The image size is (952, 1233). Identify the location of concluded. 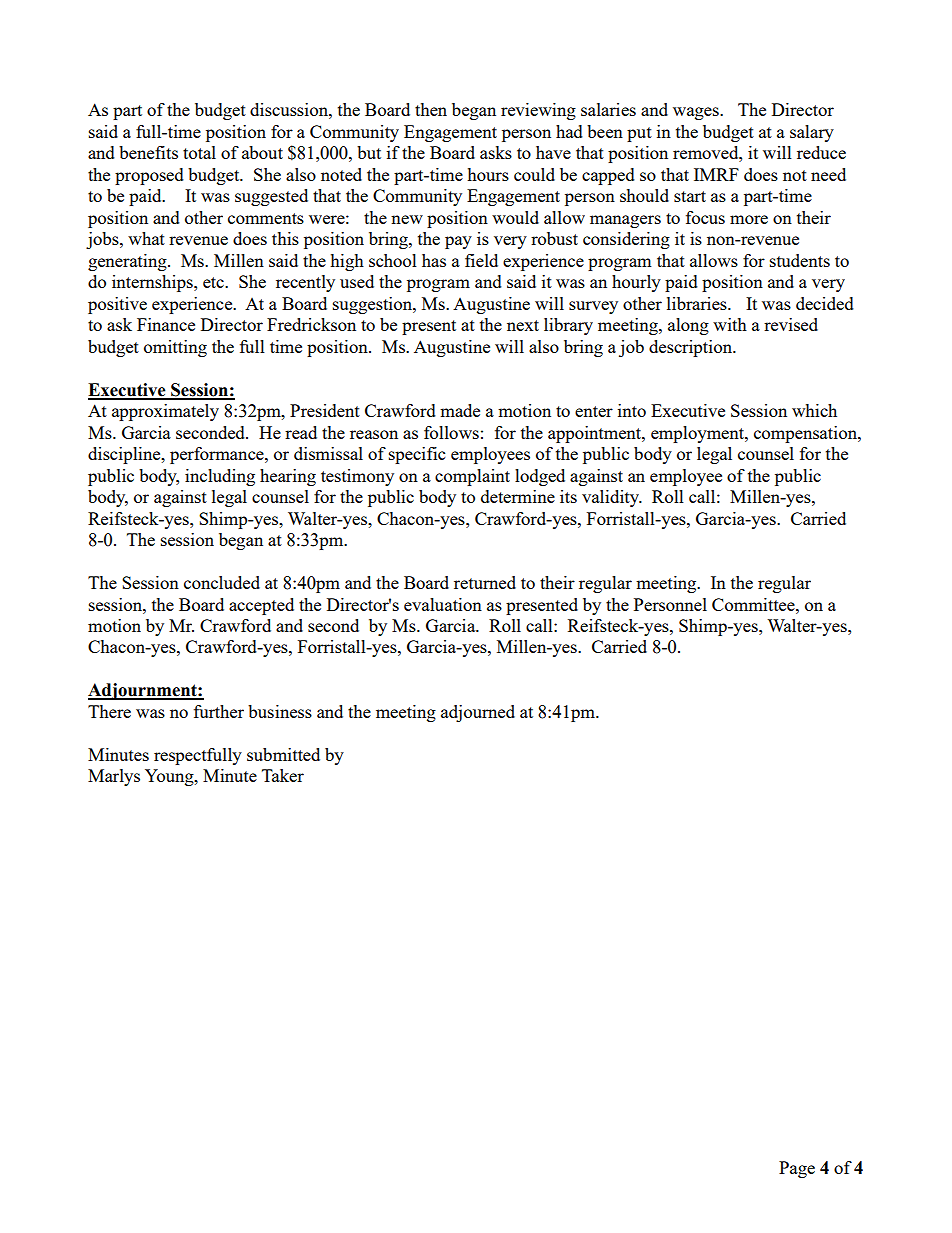
(222, 582).
